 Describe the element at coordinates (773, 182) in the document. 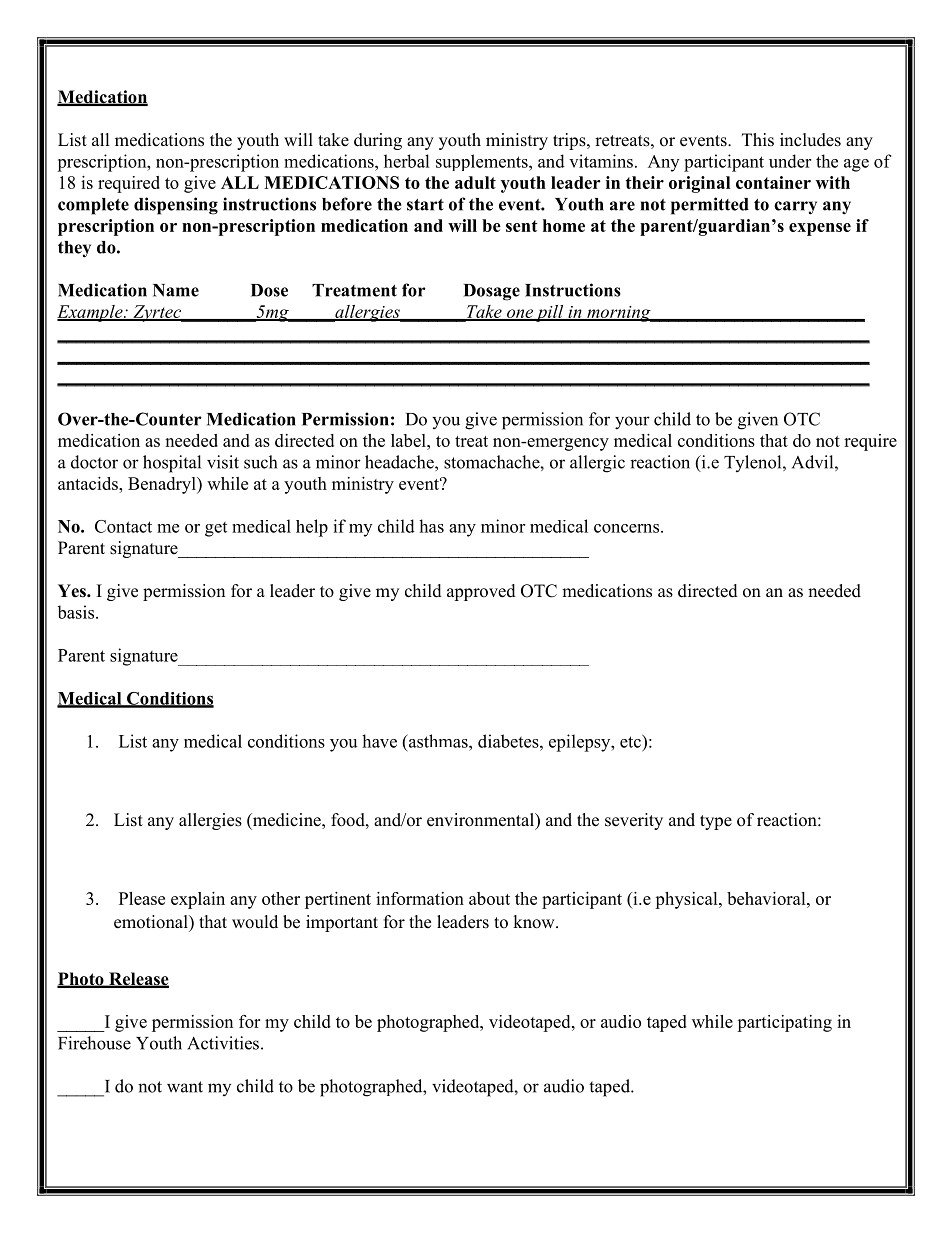

I see `container` at that location.
